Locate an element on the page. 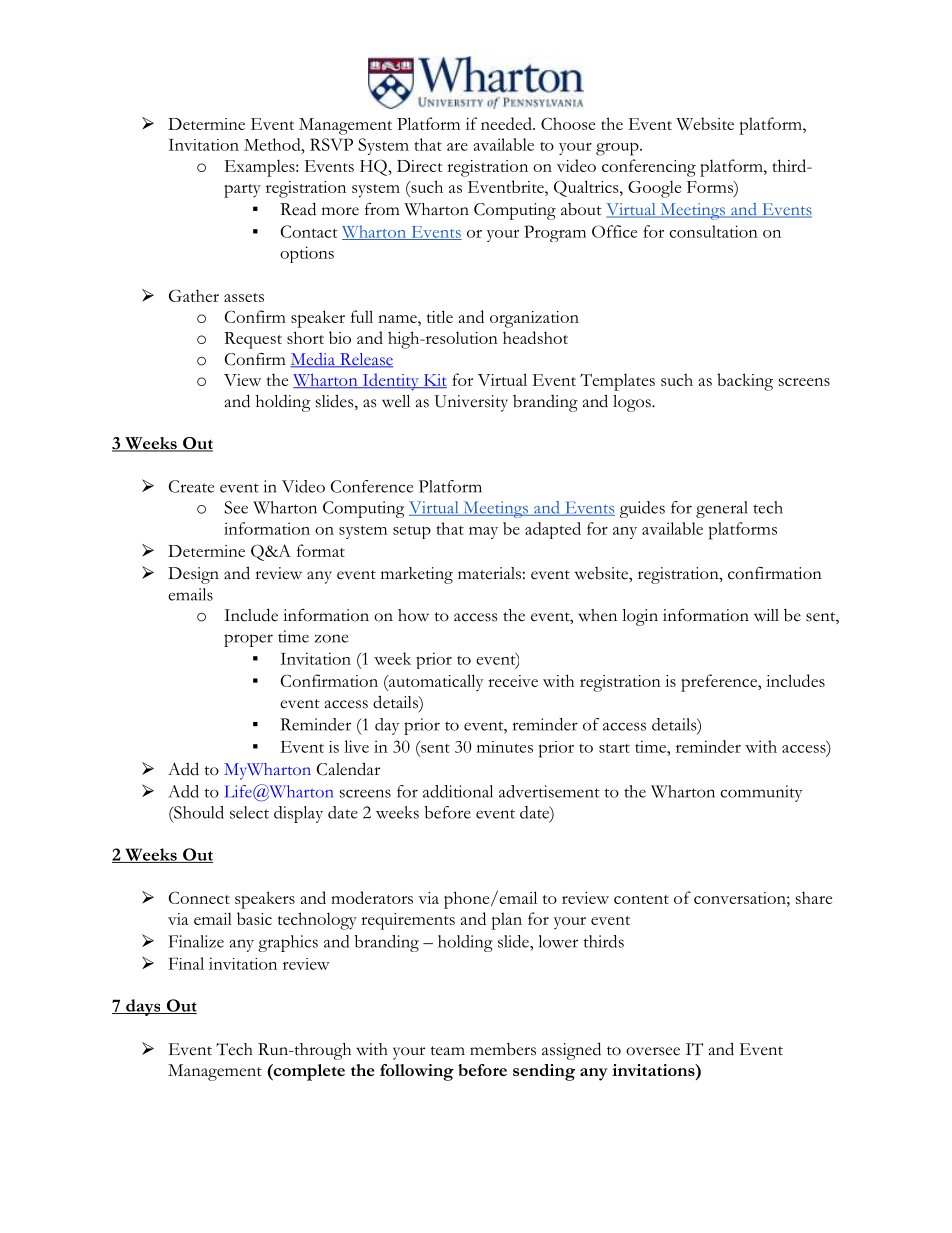  needed is located at coordinates (507, 123).
